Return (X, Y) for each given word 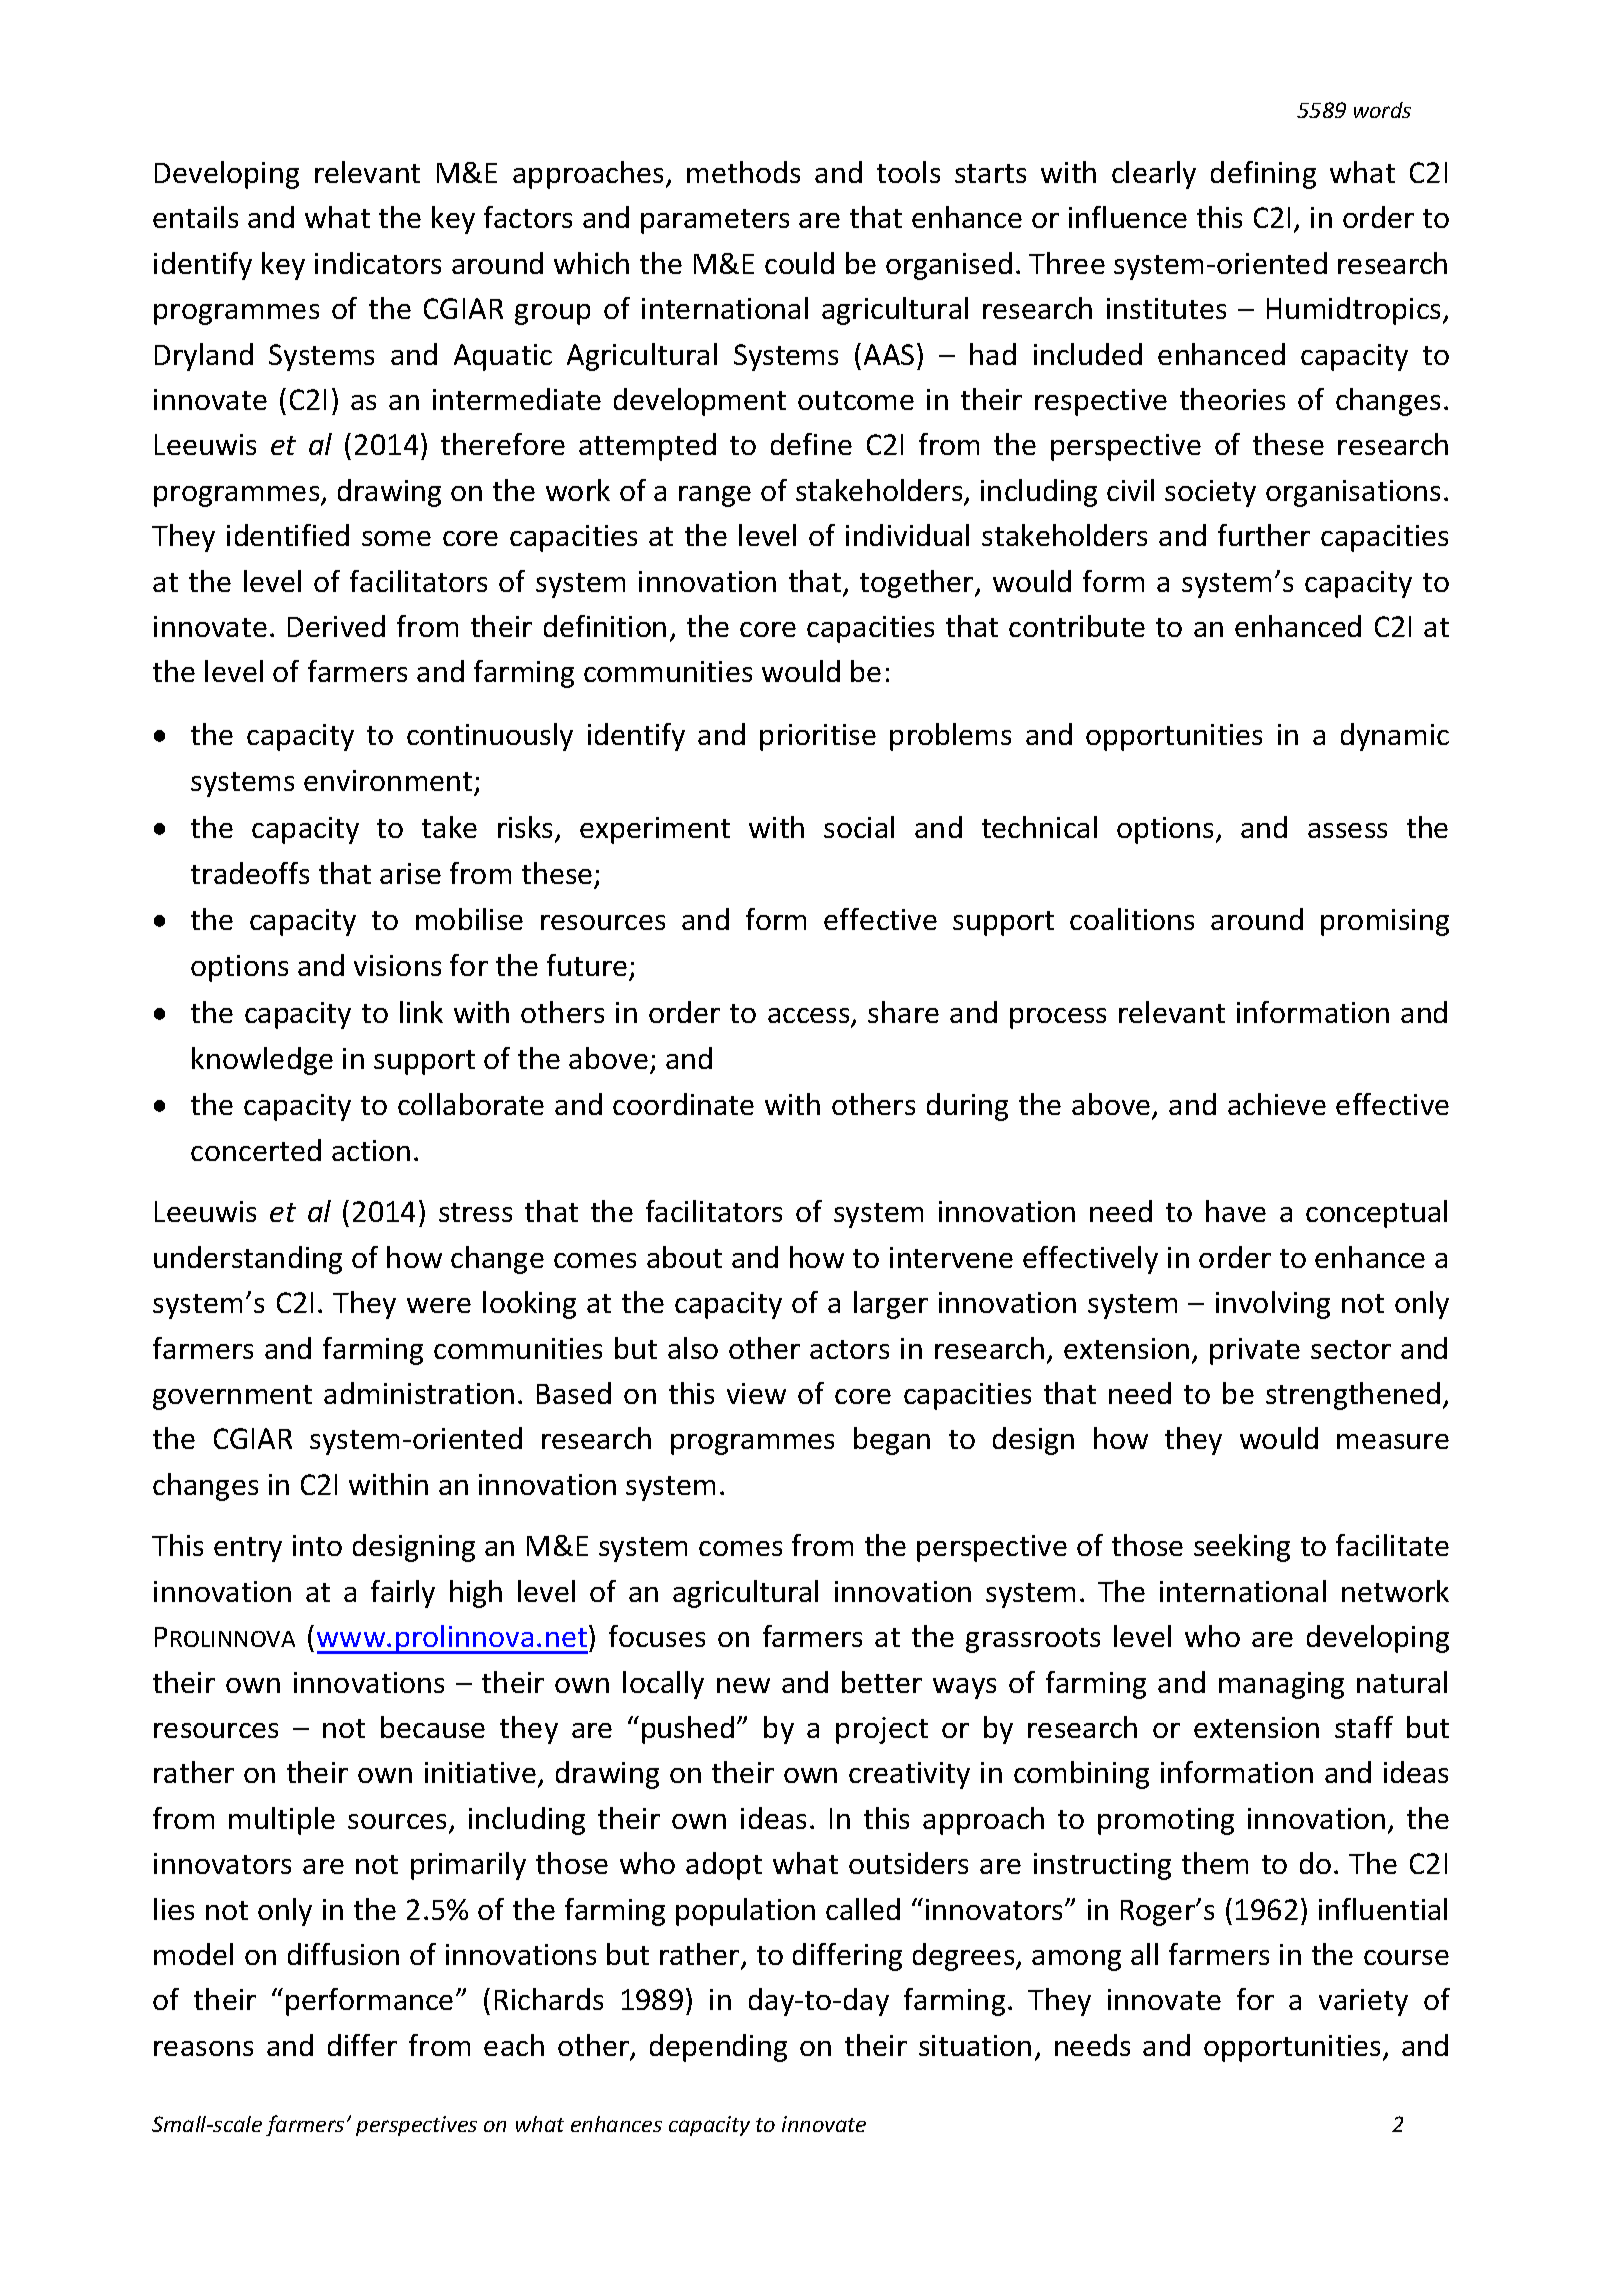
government (232, 1397)
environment (388, 780)
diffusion (343, 1954)
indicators (378, 263)
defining (1263, 175)
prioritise (818, 737)
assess (1347, 830)
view (756, 1393)
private (1255, 1351)
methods (743, 172)
